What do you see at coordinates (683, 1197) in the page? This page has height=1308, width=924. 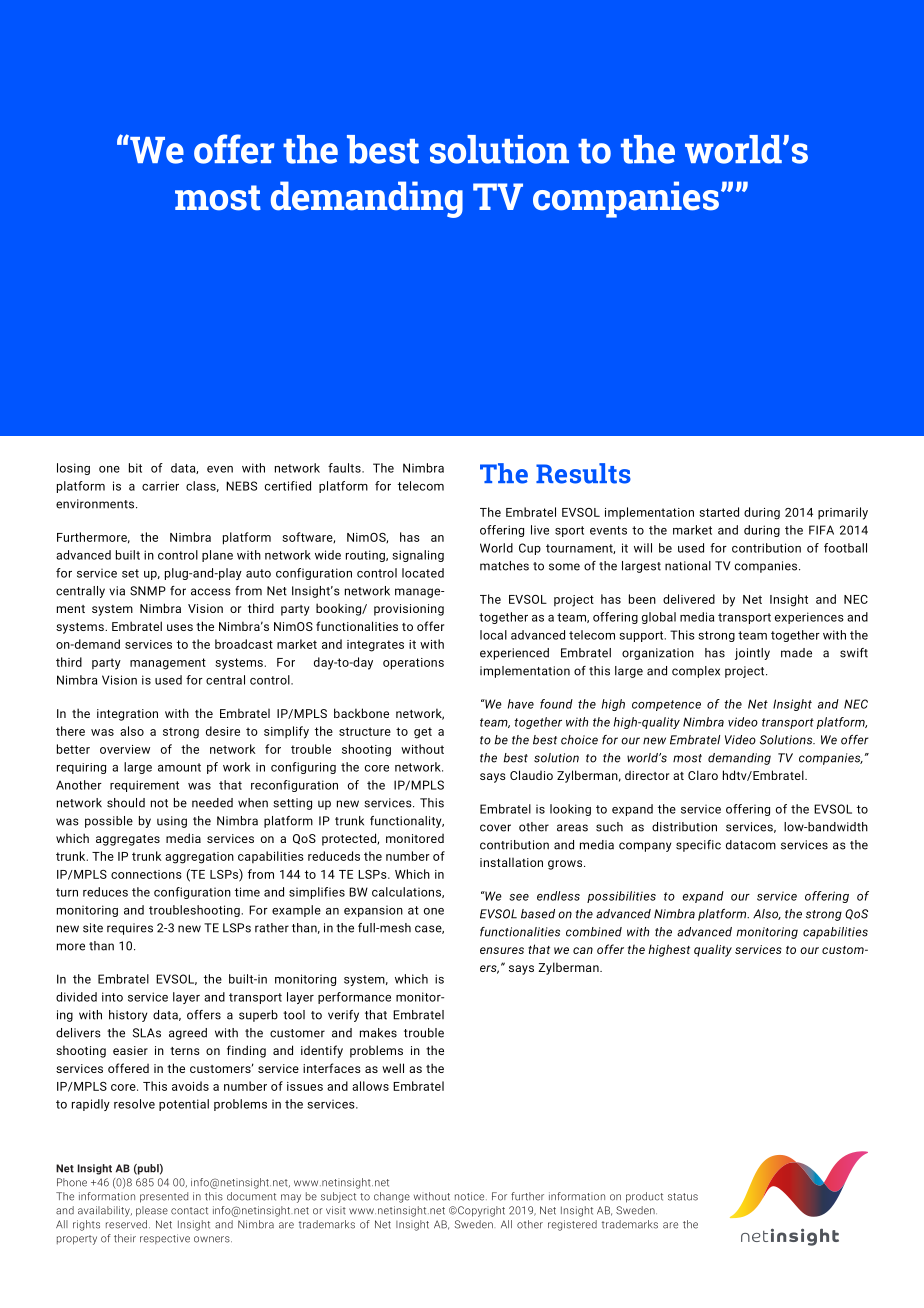 I see `status` at bounding box center [683, 1197].
